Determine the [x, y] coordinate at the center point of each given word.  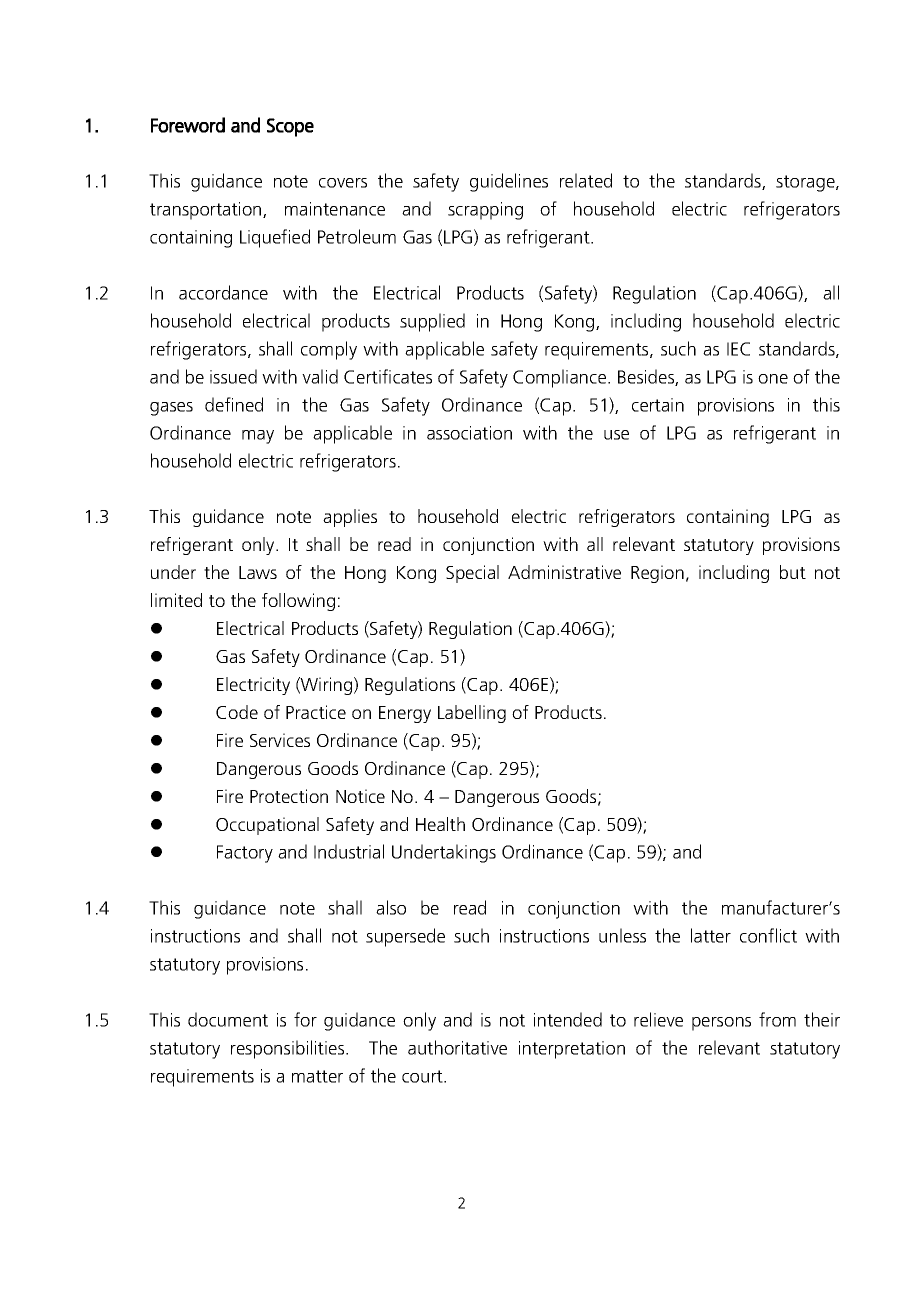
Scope [290, 127]
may [258, 437]
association [469, 433]
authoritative [457, 1047]
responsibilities [289, 1049]
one [773, 379]
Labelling [472, 714]
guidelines [509, 182]
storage [806, 183]
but [793, 572]
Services [280, 740]
